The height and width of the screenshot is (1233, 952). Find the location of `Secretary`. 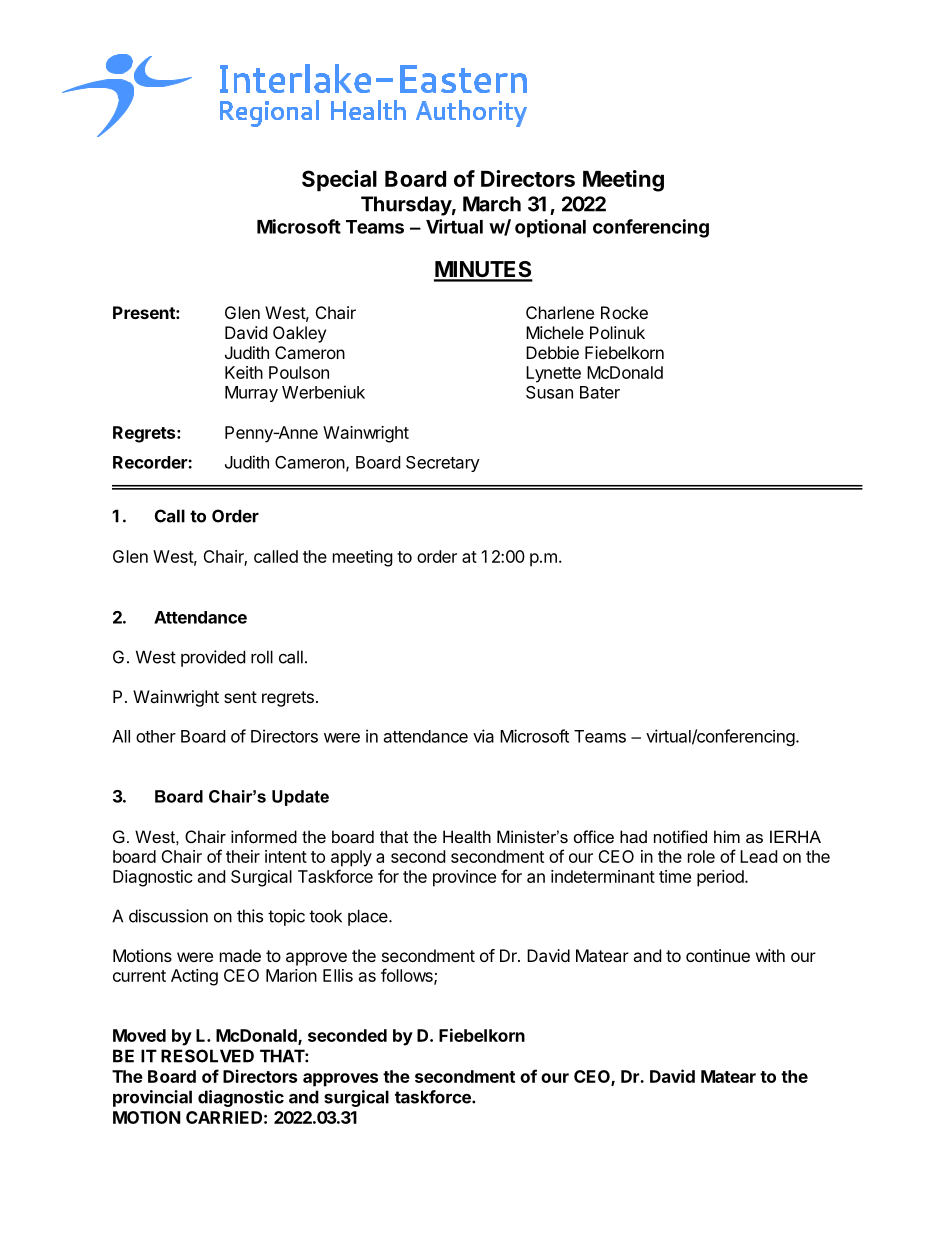

Secretary is located at coordinates (443, 464).
